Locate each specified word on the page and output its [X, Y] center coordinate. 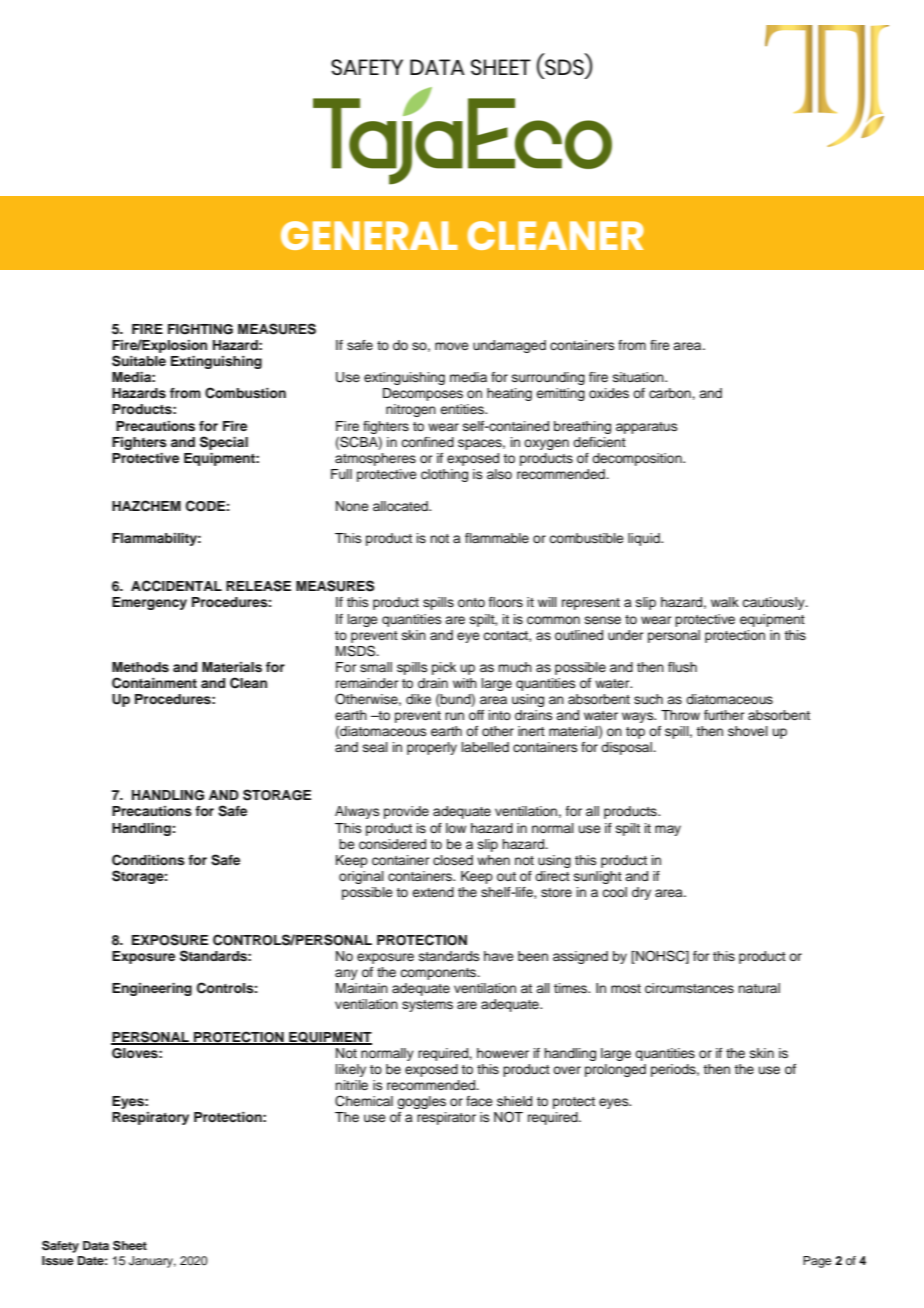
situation [639, 377]
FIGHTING [200, 329]
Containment [154, 683]
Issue [58, 1260]
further [724, 715]
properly [432, 748]
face [479, 1101]
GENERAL [369, 235]
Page [817, 1262]
